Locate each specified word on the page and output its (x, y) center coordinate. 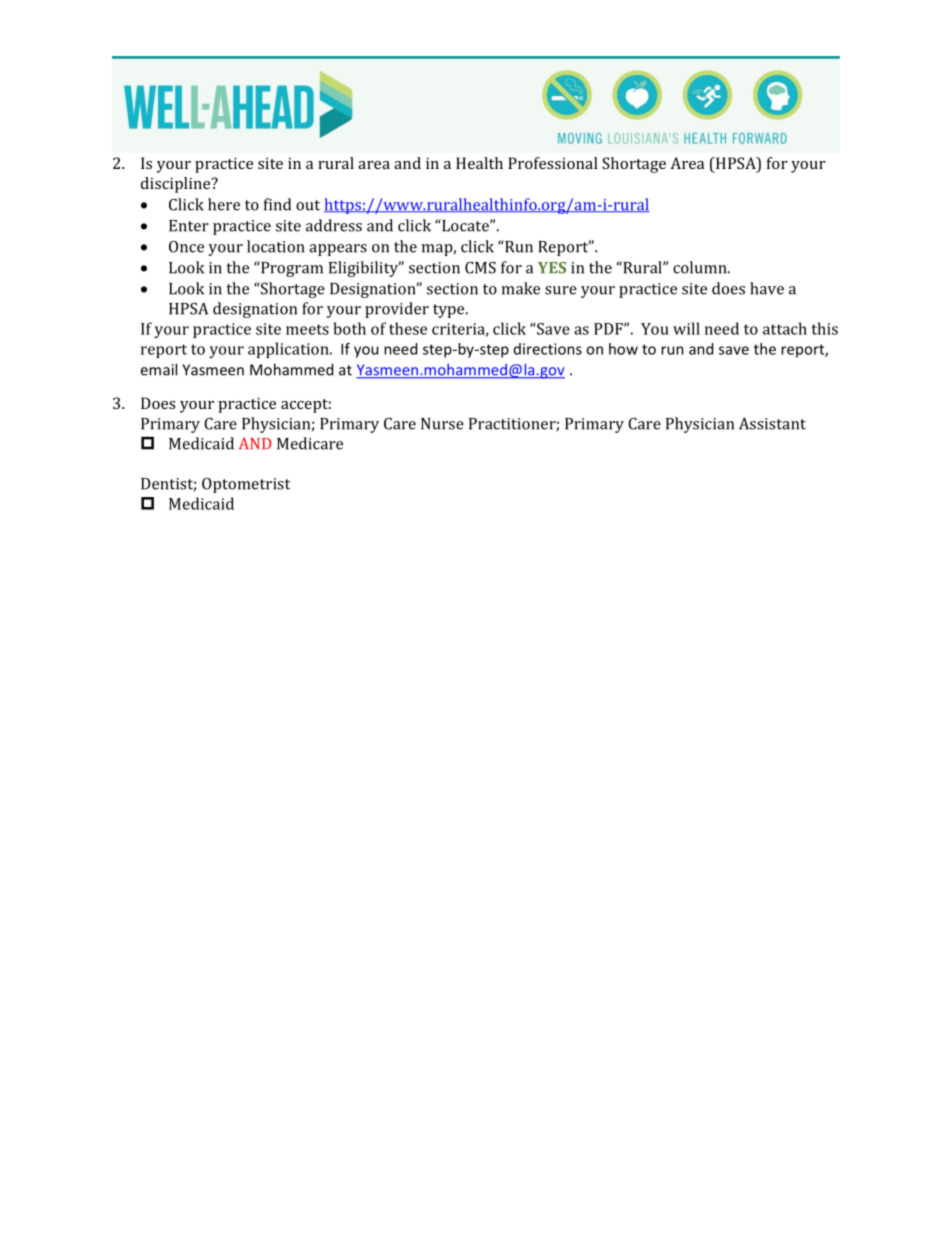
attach (785, 328)
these (408, 328)
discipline (177, 185)
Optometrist (246, 485)
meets (307, 329)
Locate (465, 225)
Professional (553, 163)
